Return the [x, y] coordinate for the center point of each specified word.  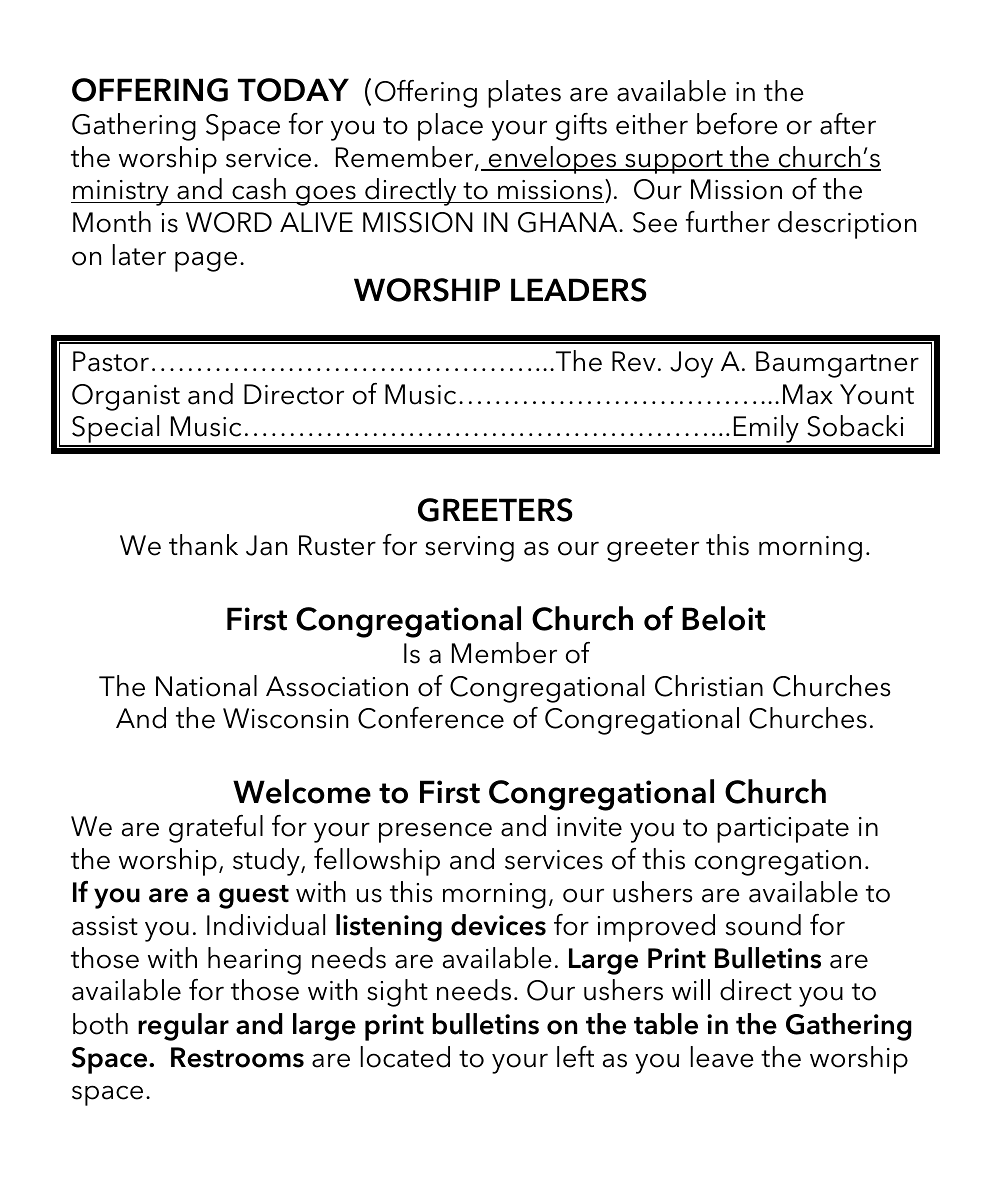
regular [183, 1027]
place [450, 127]
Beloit [724, 618]
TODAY [293, 90]
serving [469, 549]
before [737, 124]
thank [203, 545]
